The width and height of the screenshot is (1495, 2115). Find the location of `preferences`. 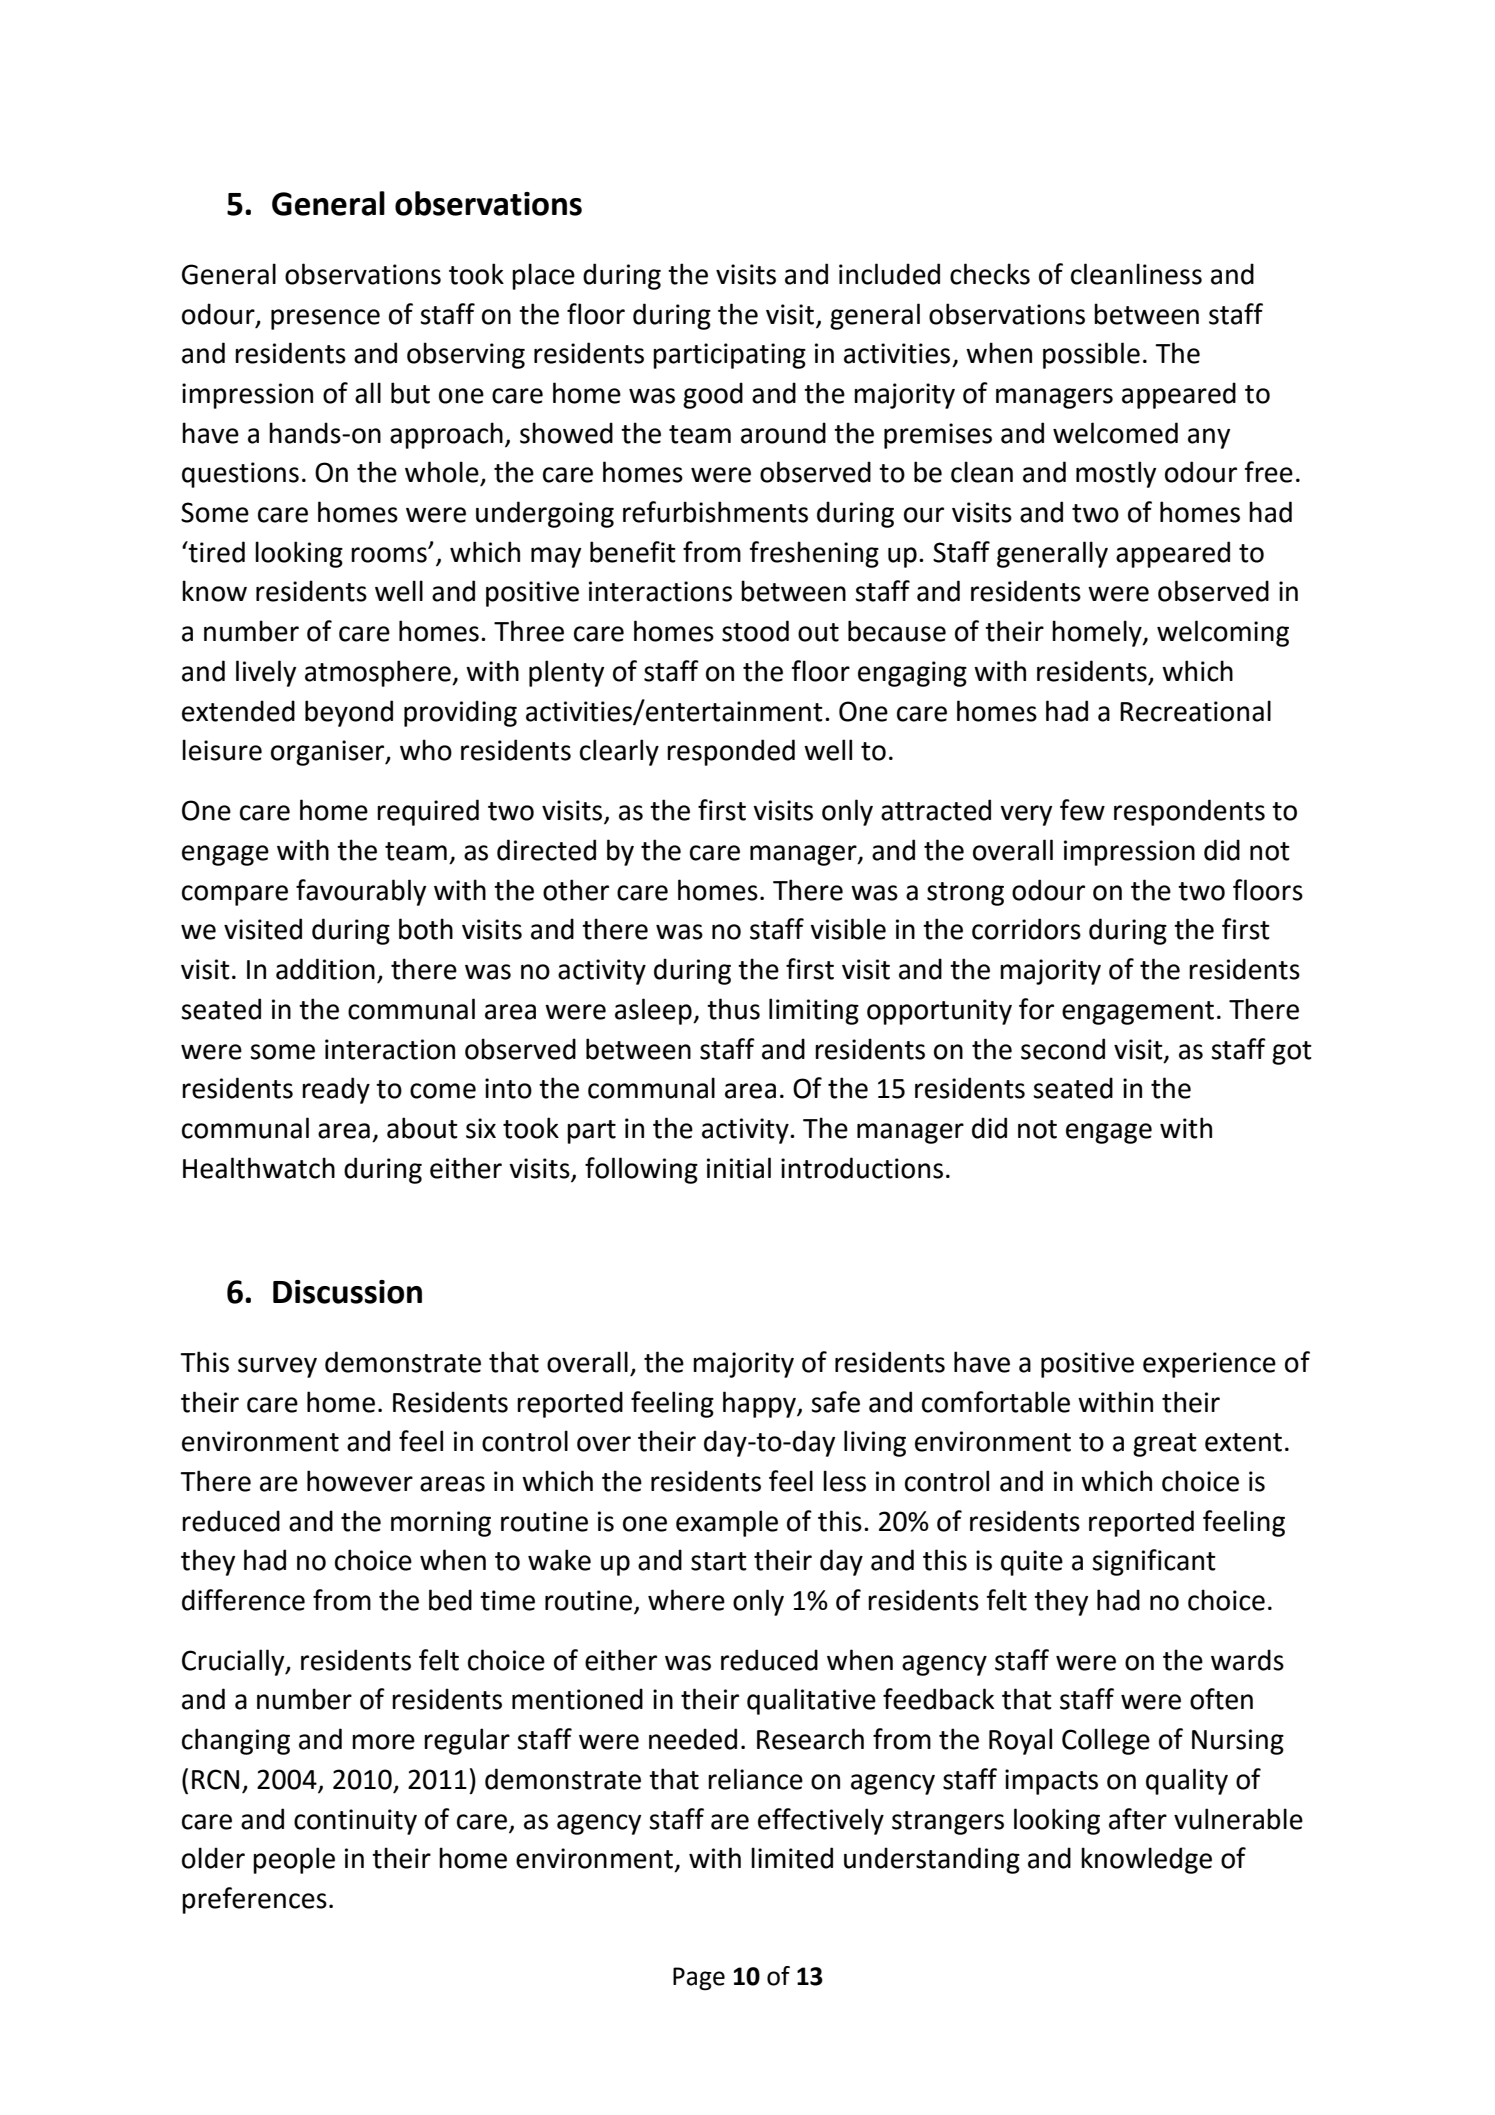

preferences is located at coordinates (254, 1900).
